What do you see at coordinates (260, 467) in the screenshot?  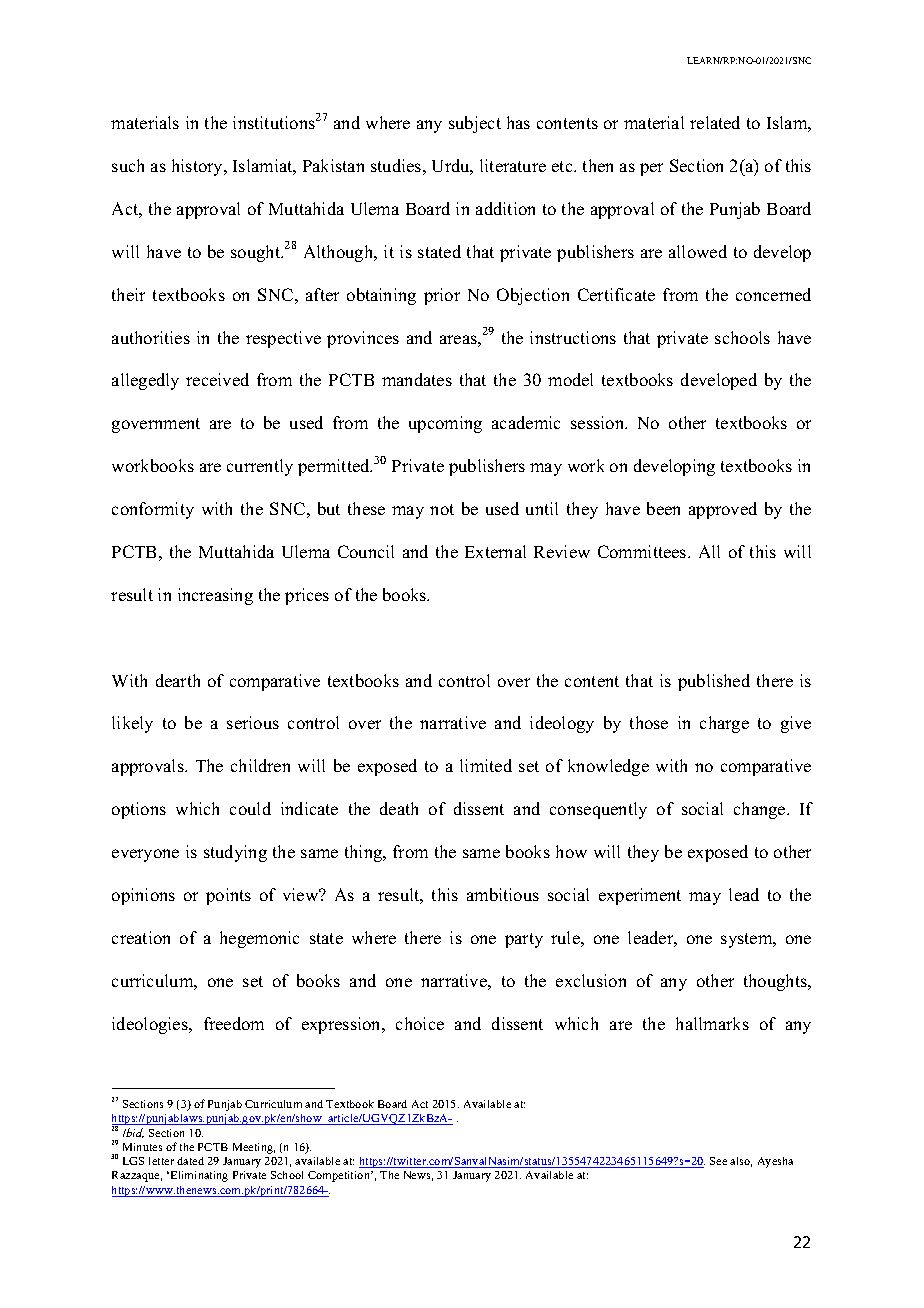 I see `currently` at bounding box center [260, 467].
